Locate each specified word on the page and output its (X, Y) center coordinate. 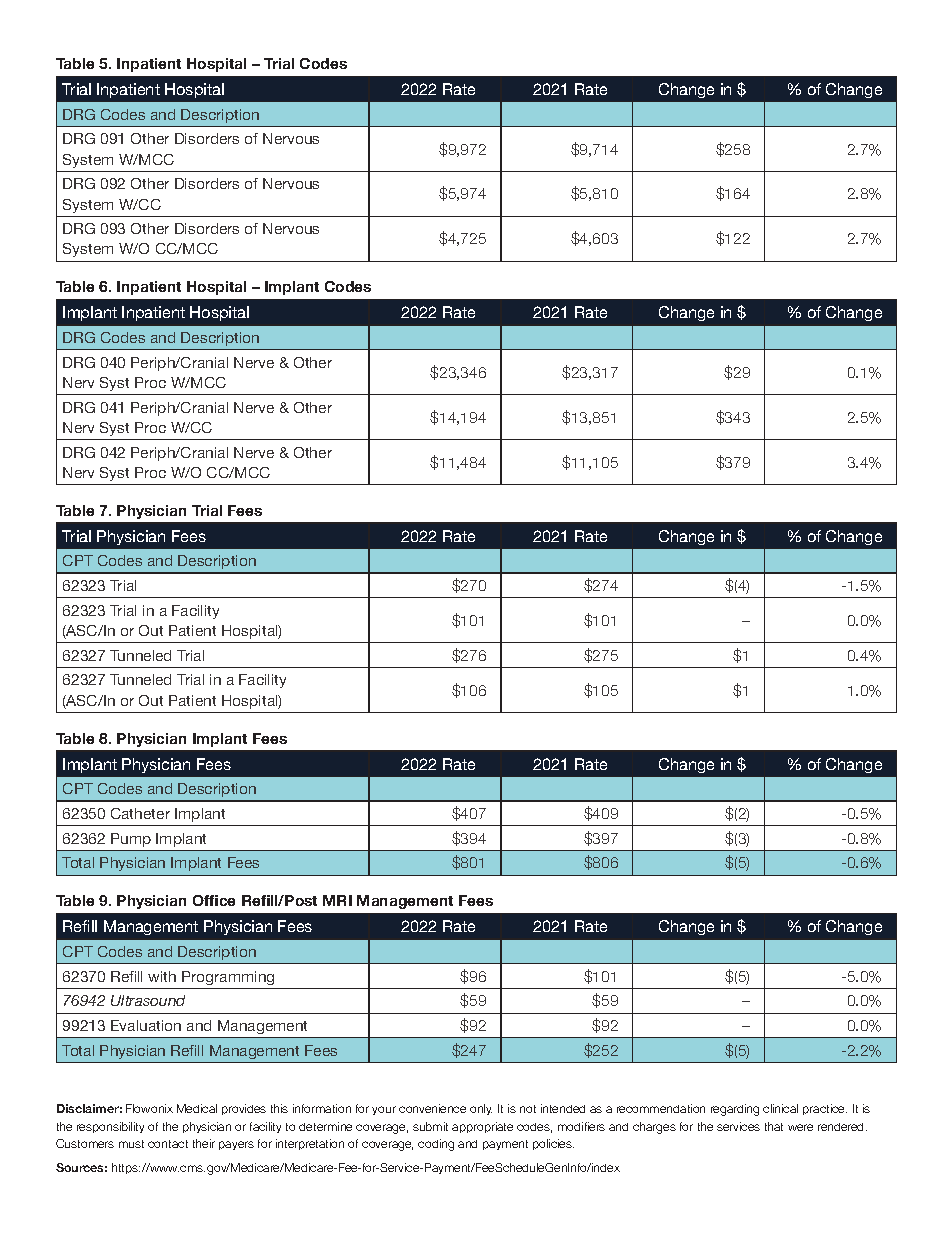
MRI (337, 900)
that (774, 1126)
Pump (131, 840)
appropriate (482, 1127)
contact (168, 1144)
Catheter (140, 813)
